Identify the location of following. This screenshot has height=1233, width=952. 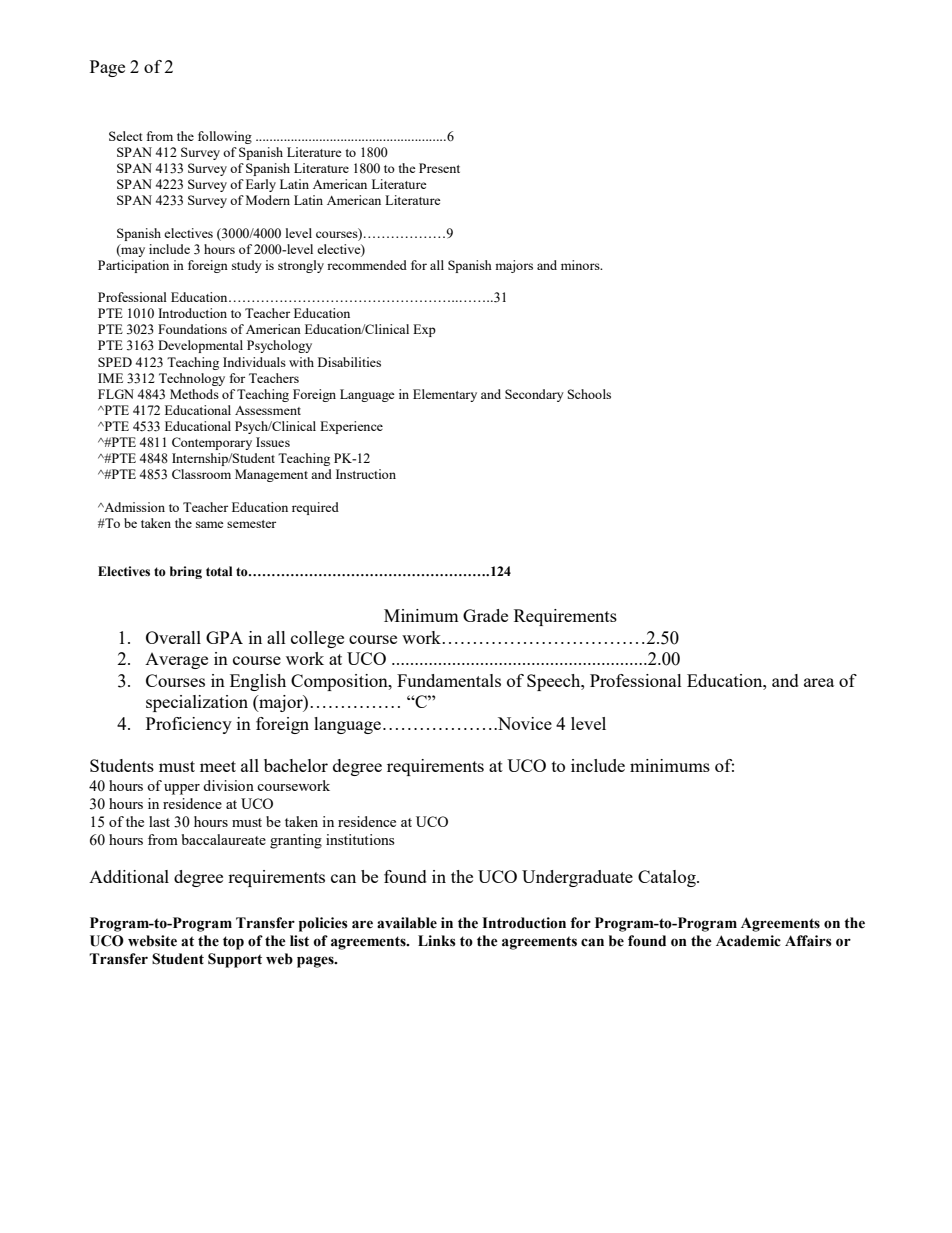
(225, 137).
